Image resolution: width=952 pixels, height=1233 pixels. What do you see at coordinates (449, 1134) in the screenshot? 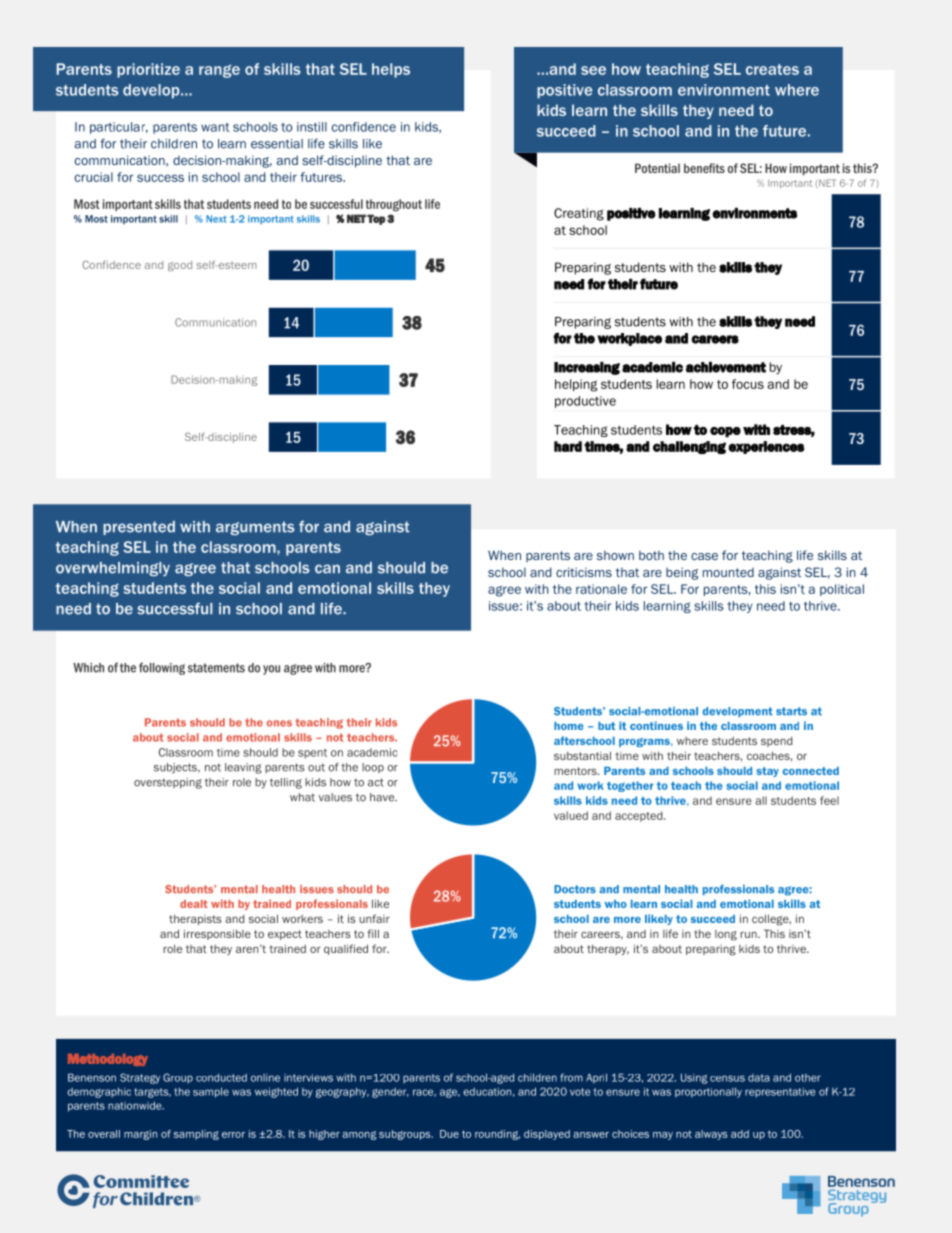
I see `Due` at bounding box center [449, 1134].
